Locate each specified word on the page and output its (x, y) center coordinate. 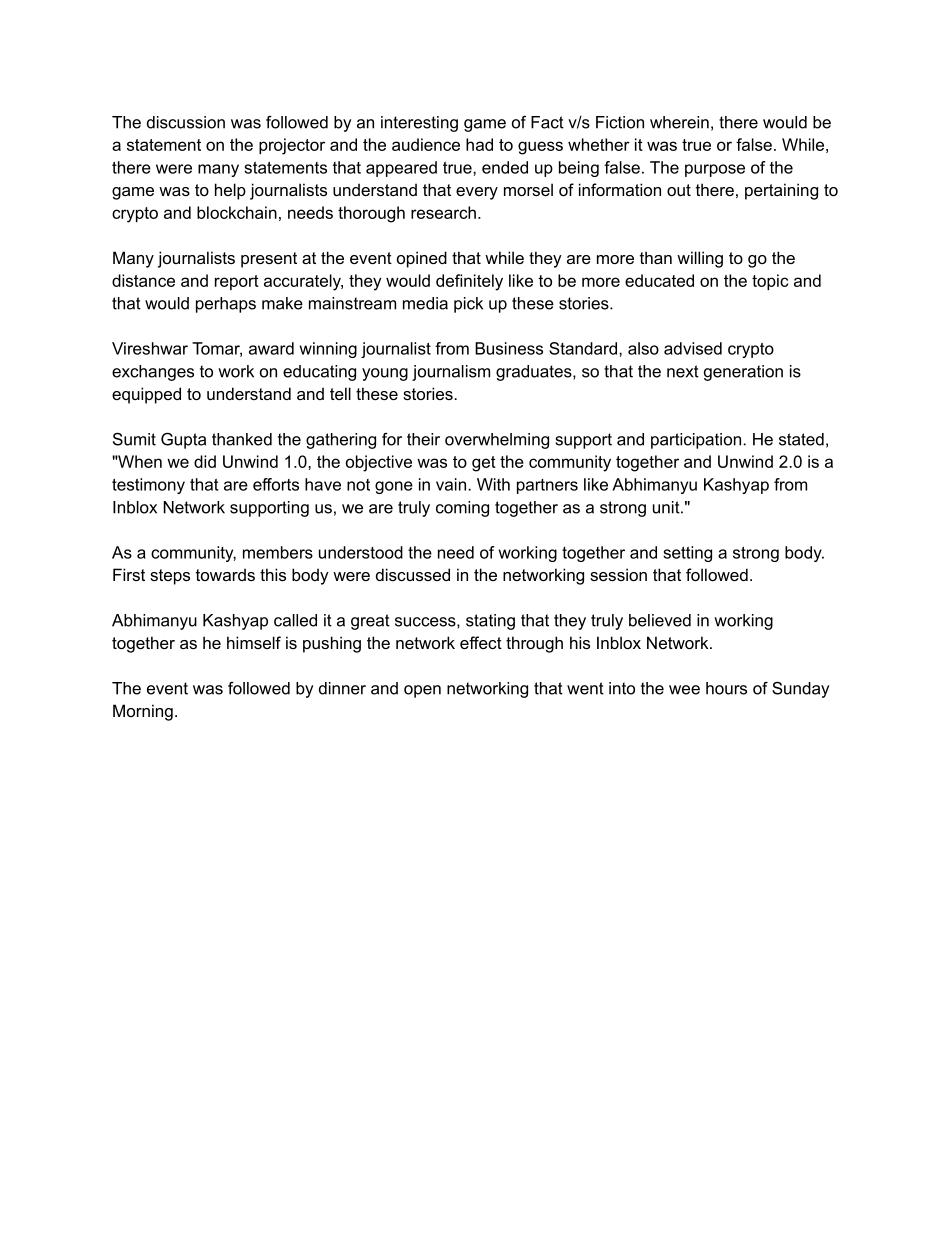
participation (696, 441)
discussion (186, 122)
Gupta (183, 440)
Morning (143, 712)
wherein (679, 122)
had (479, 144)
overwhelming (497, 441)
